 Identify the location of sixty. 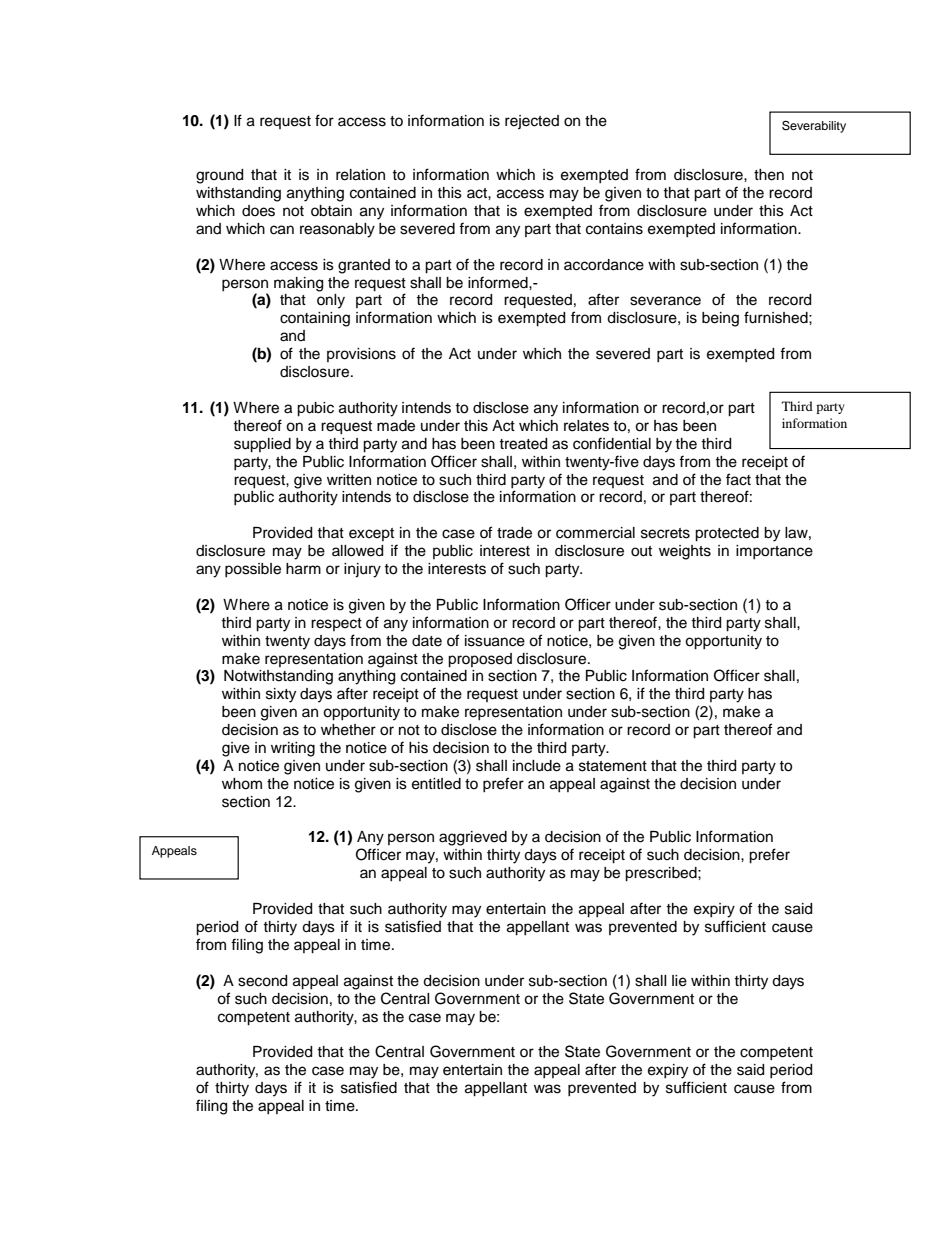
(281, 695).
